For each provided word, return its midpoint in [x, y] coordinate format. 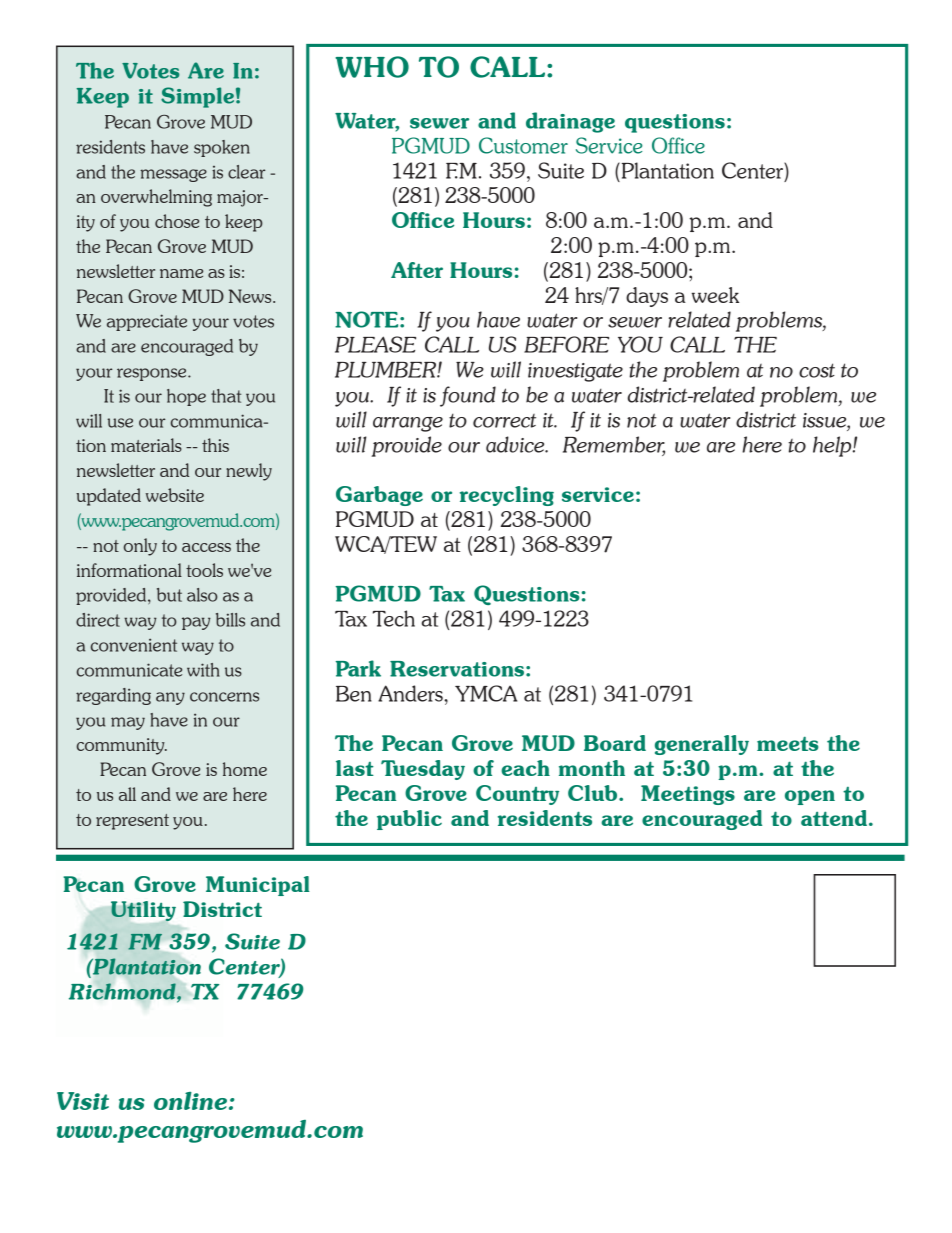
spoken [222, 148]
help [833, 446]
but [169, 595]
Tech [394, 618]
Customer [523, 145]
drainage [570, 122]
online [190, 1101]
